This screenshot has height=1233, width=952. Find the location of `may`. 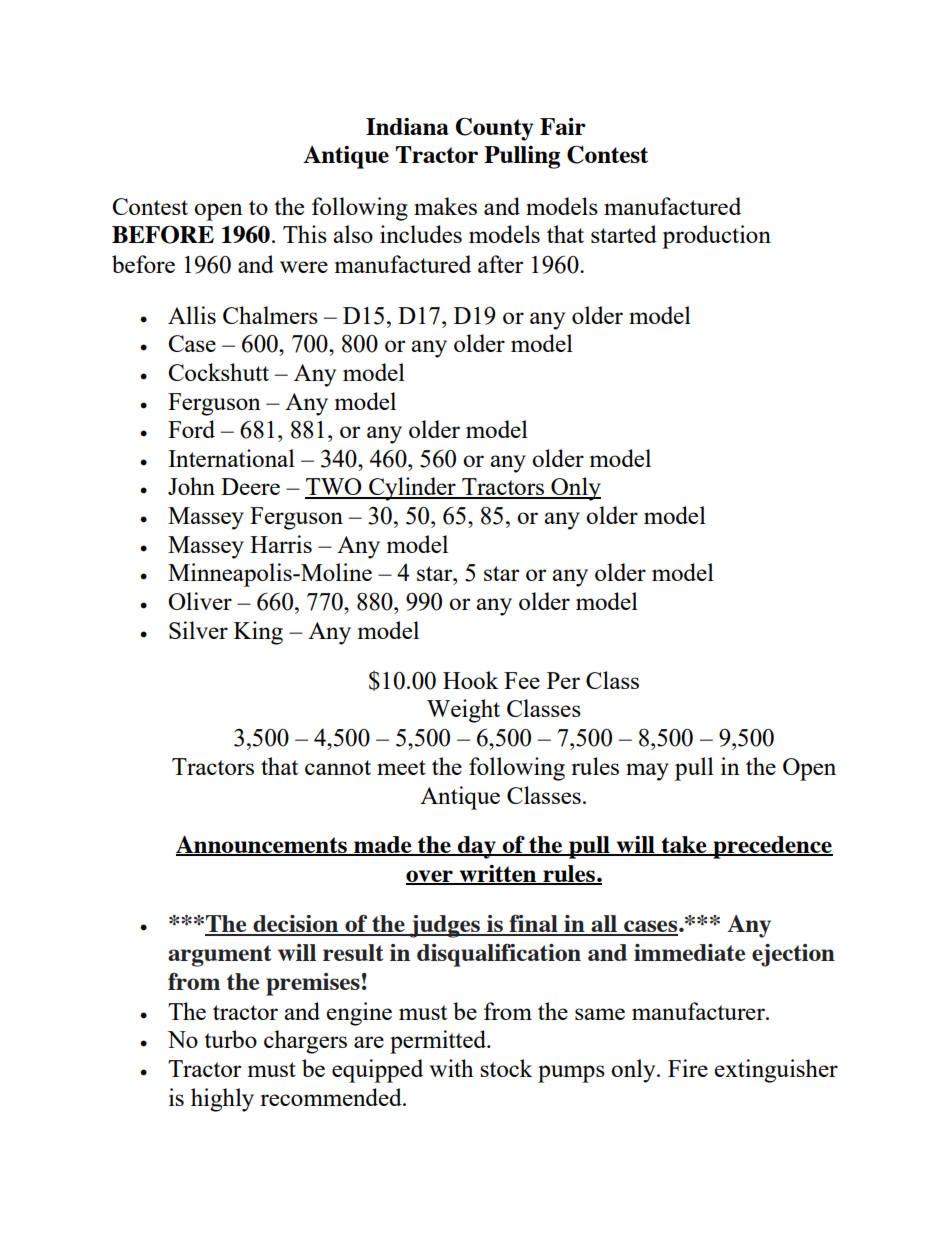

may is located at coordinates (647, 772).
